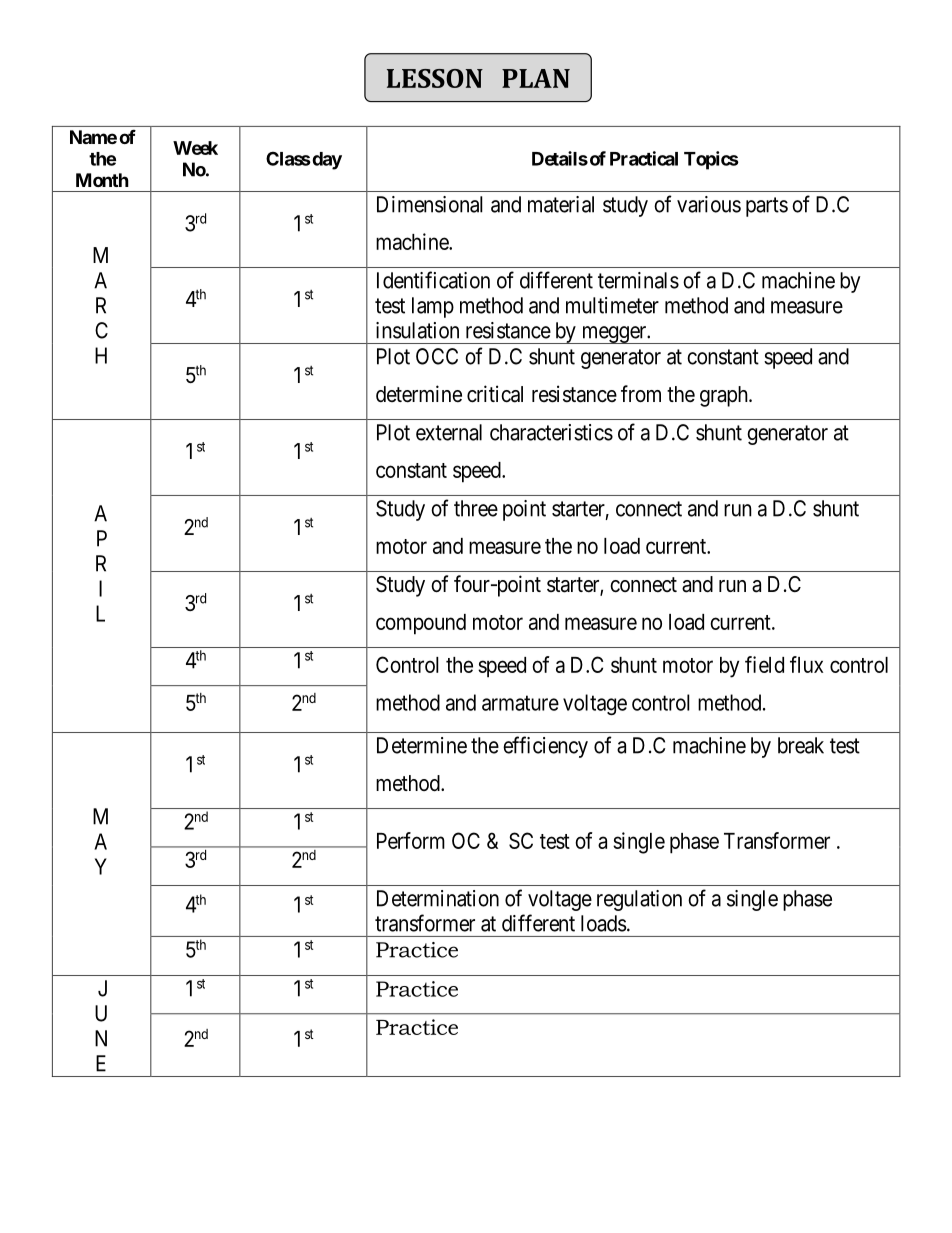 The width and height of the document is (952, 1233). Describe the element at coordinates (435, 78) in the document. I see `LESSON` at that location.
